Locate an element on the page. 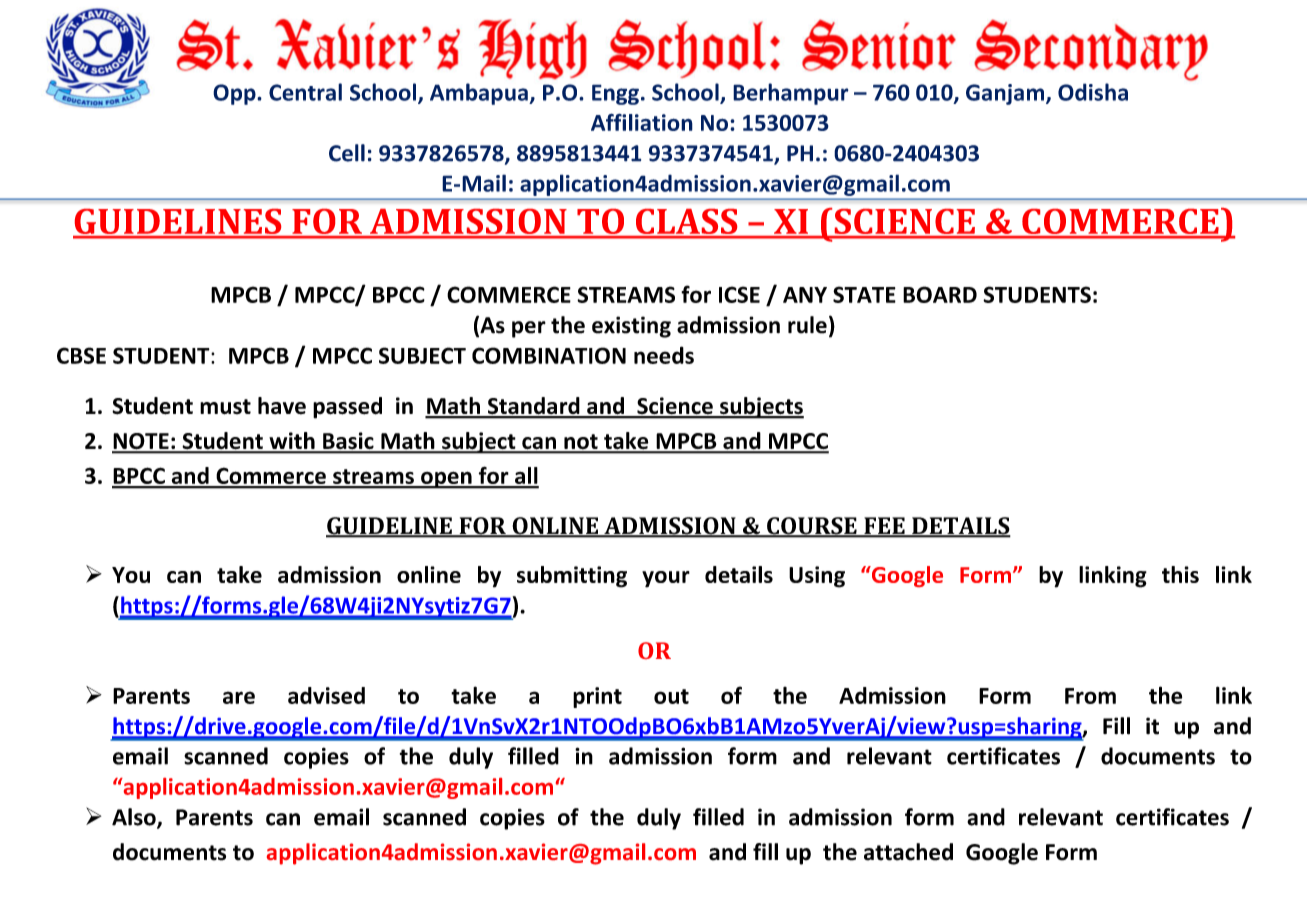 This page has width=1308, height=924. your is located at coordinates (666, 579).
